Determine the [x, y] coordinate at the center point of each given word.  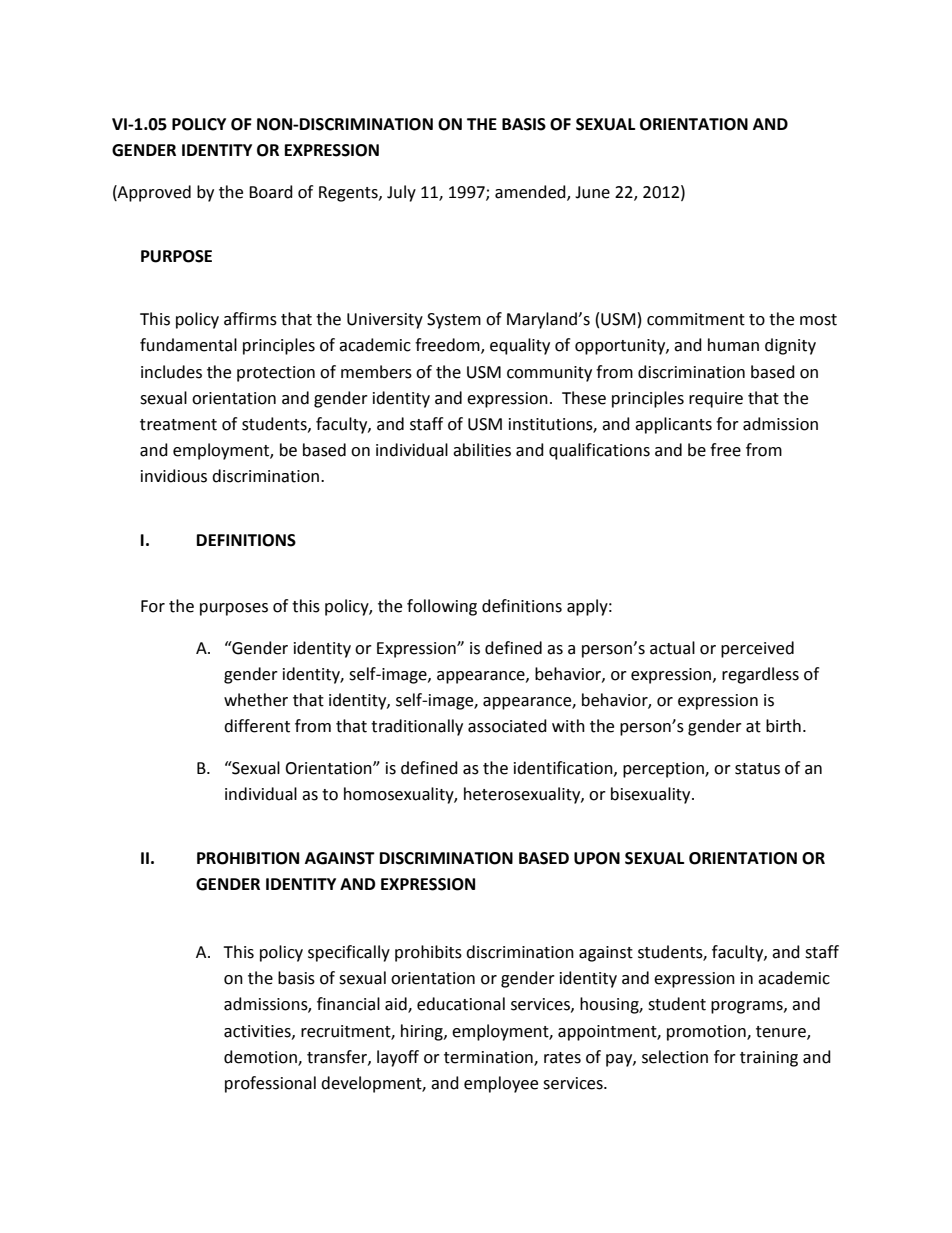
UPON [597, 858]
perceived [757, 649]
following [442, 607]
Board [271, 192]
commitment [696, 319]
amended [531, 192]
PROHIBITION [248, 858]
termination [489, 1058]
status [757, 769]
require [716, 400]
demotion [261, 1058]
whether [256, 700]
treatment [178, 425]
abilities [482, 450]
